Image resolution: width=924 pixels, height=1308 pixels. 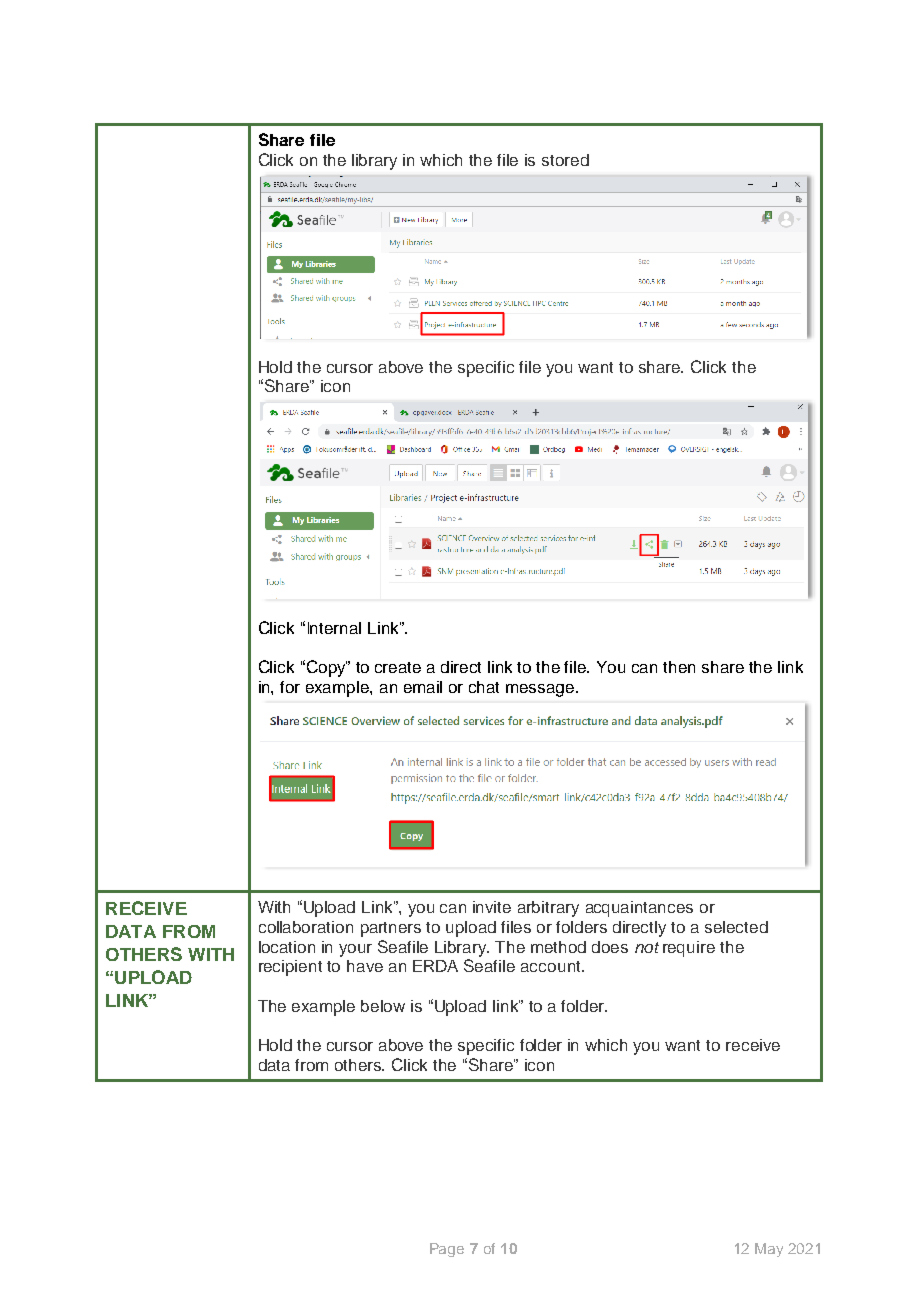 I want to click on arbitrary, so click(x=548, y=909).
